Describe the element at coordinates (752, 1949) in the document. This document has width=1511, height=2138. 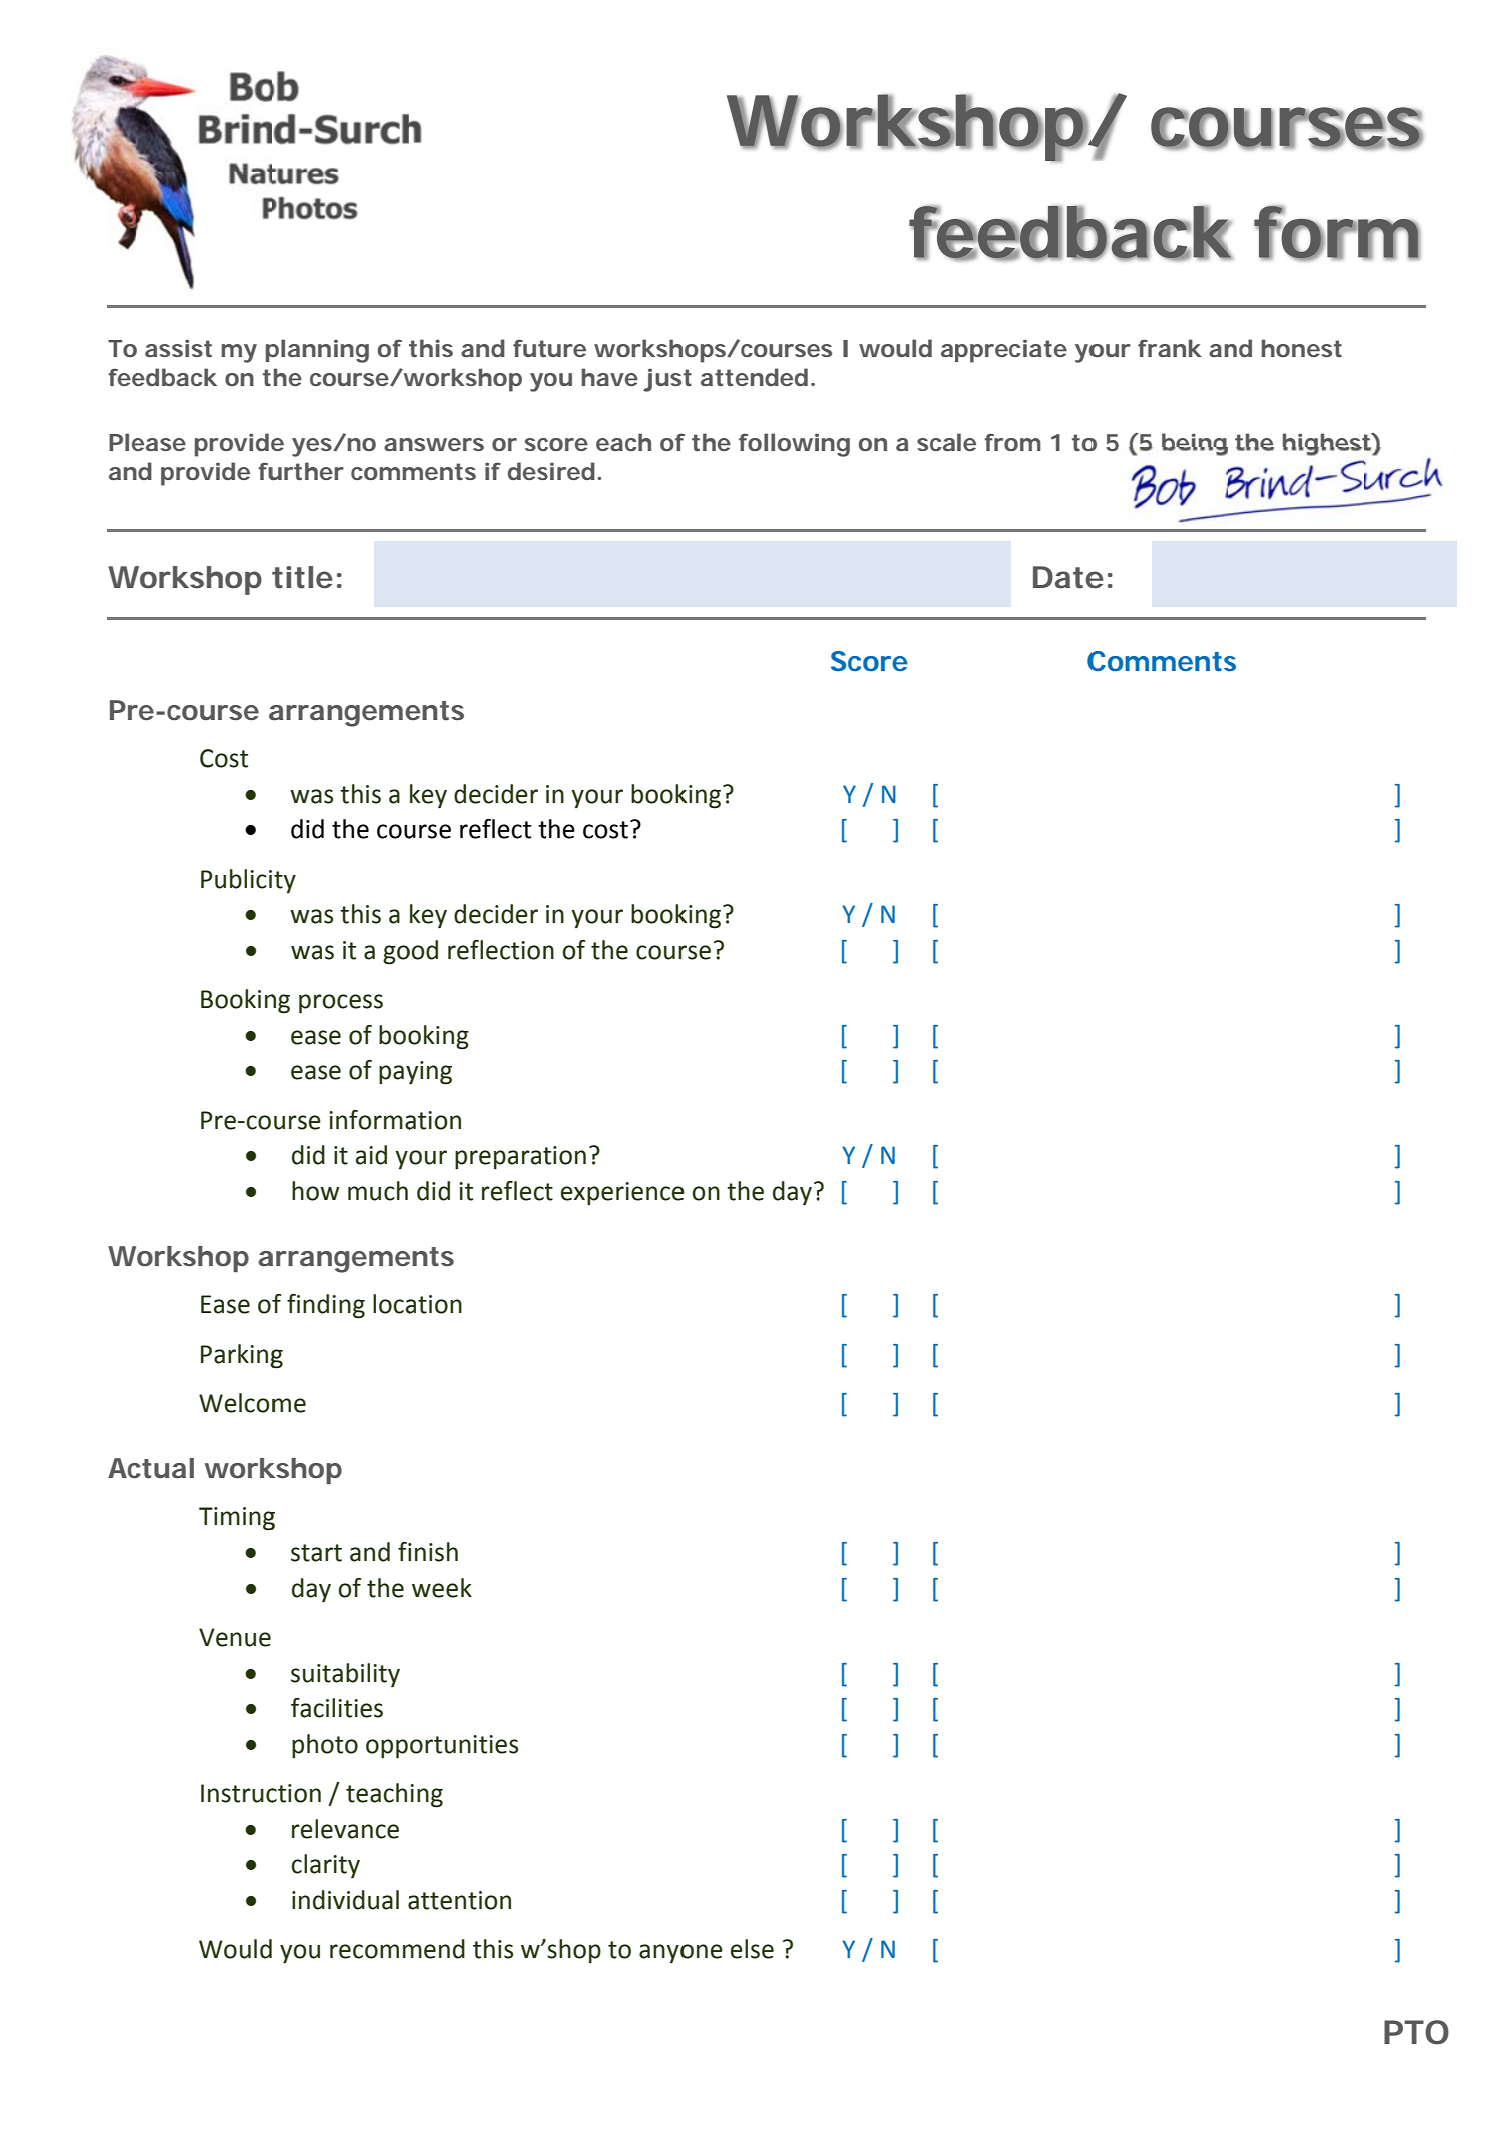
I see `else` at that location.
